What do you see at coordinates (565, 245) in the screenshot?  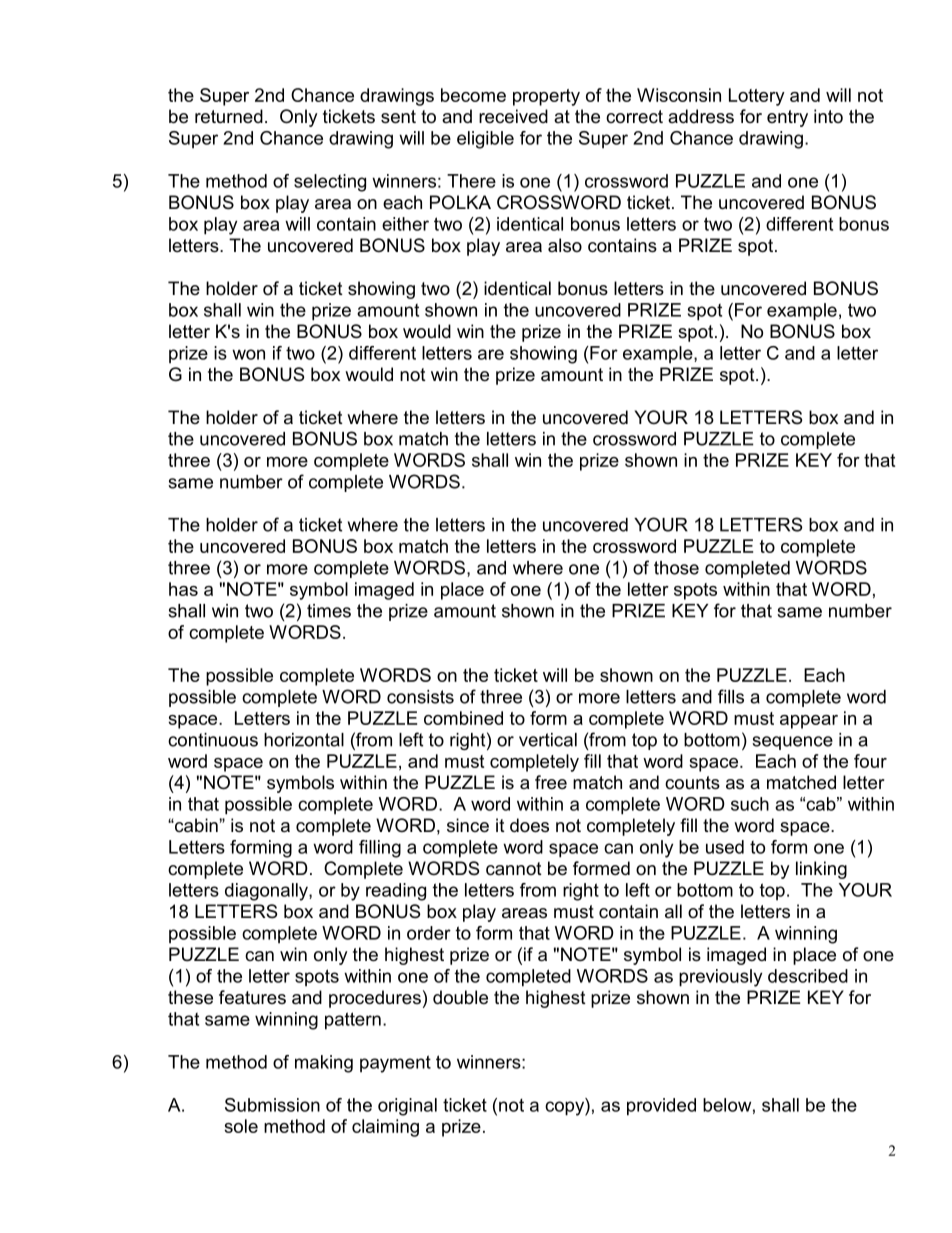 I see `also` at bounding box center [565, 245].
